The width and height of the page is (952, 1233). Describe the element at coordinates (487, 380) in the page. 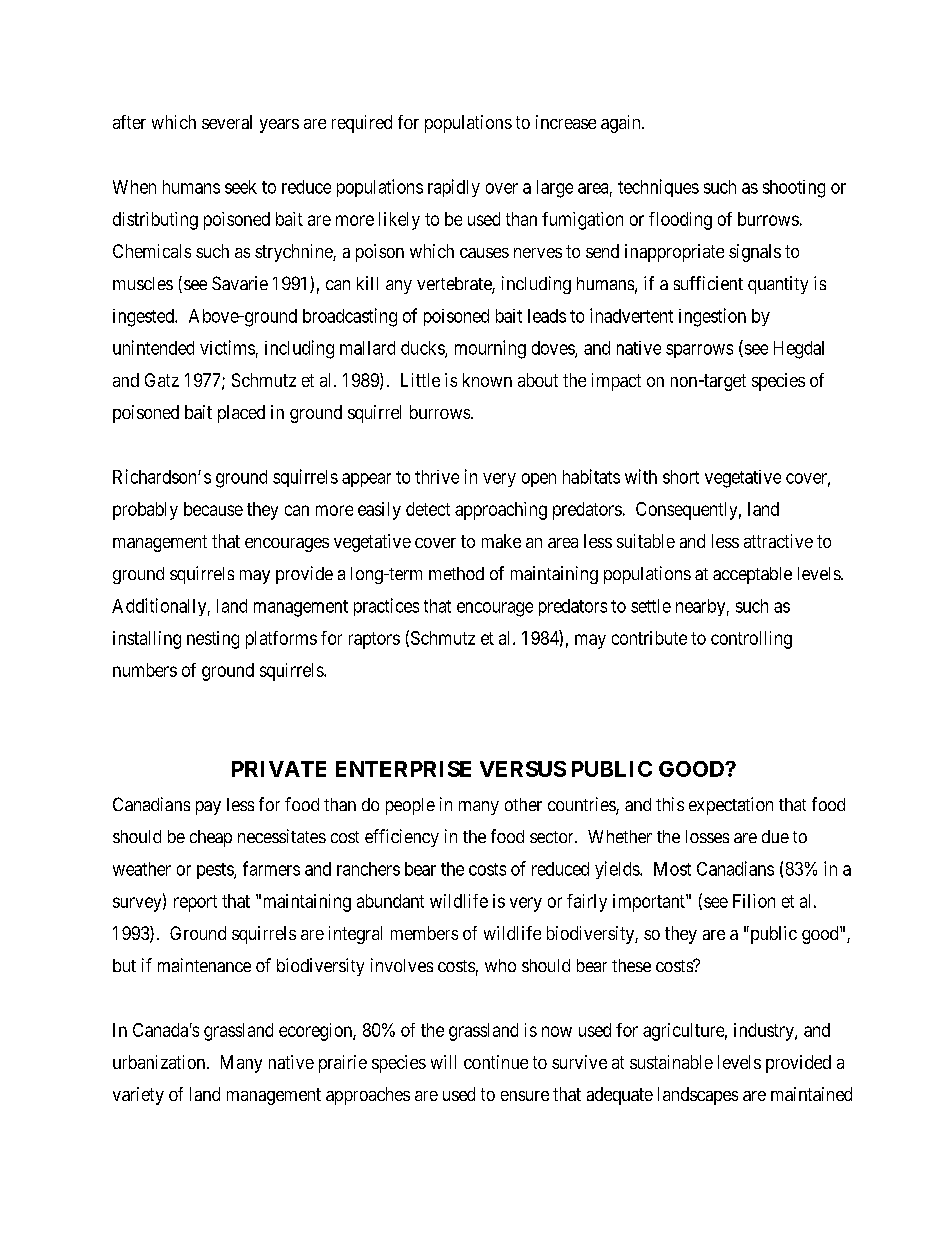

I see `known` at that location.
